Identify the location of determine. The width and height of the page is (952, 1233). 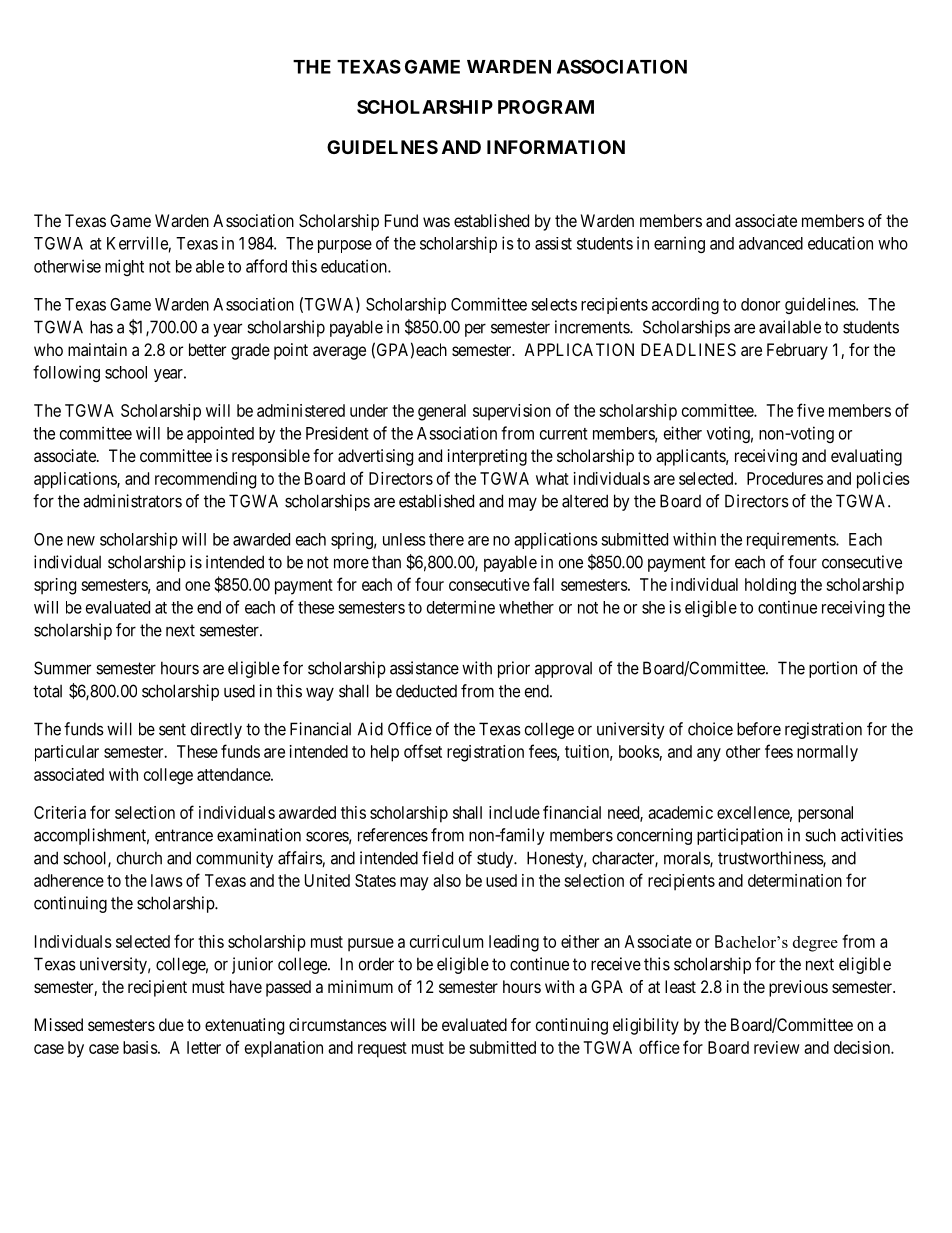
(461, 607).
